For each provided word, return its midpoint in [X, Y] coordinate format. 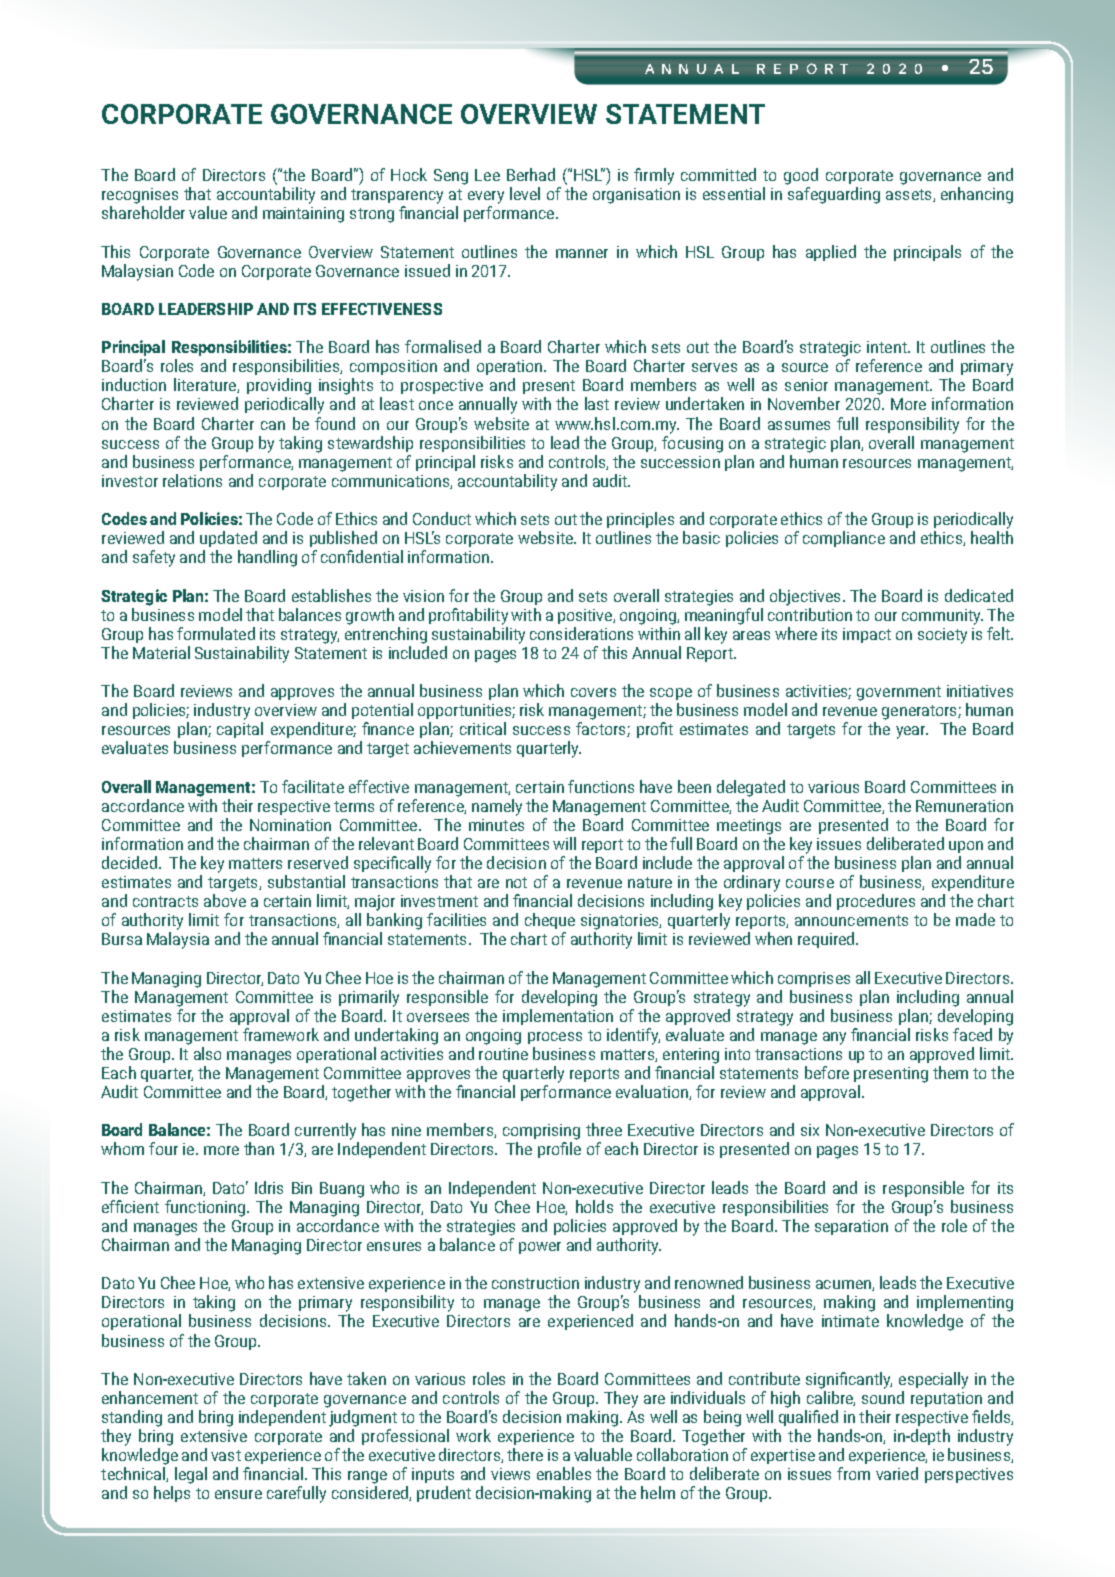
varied [897, 1473]
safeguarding [834, 195]
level [525, 193]
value [208, 212]
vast [226, 1455]
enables [564, 1473]
